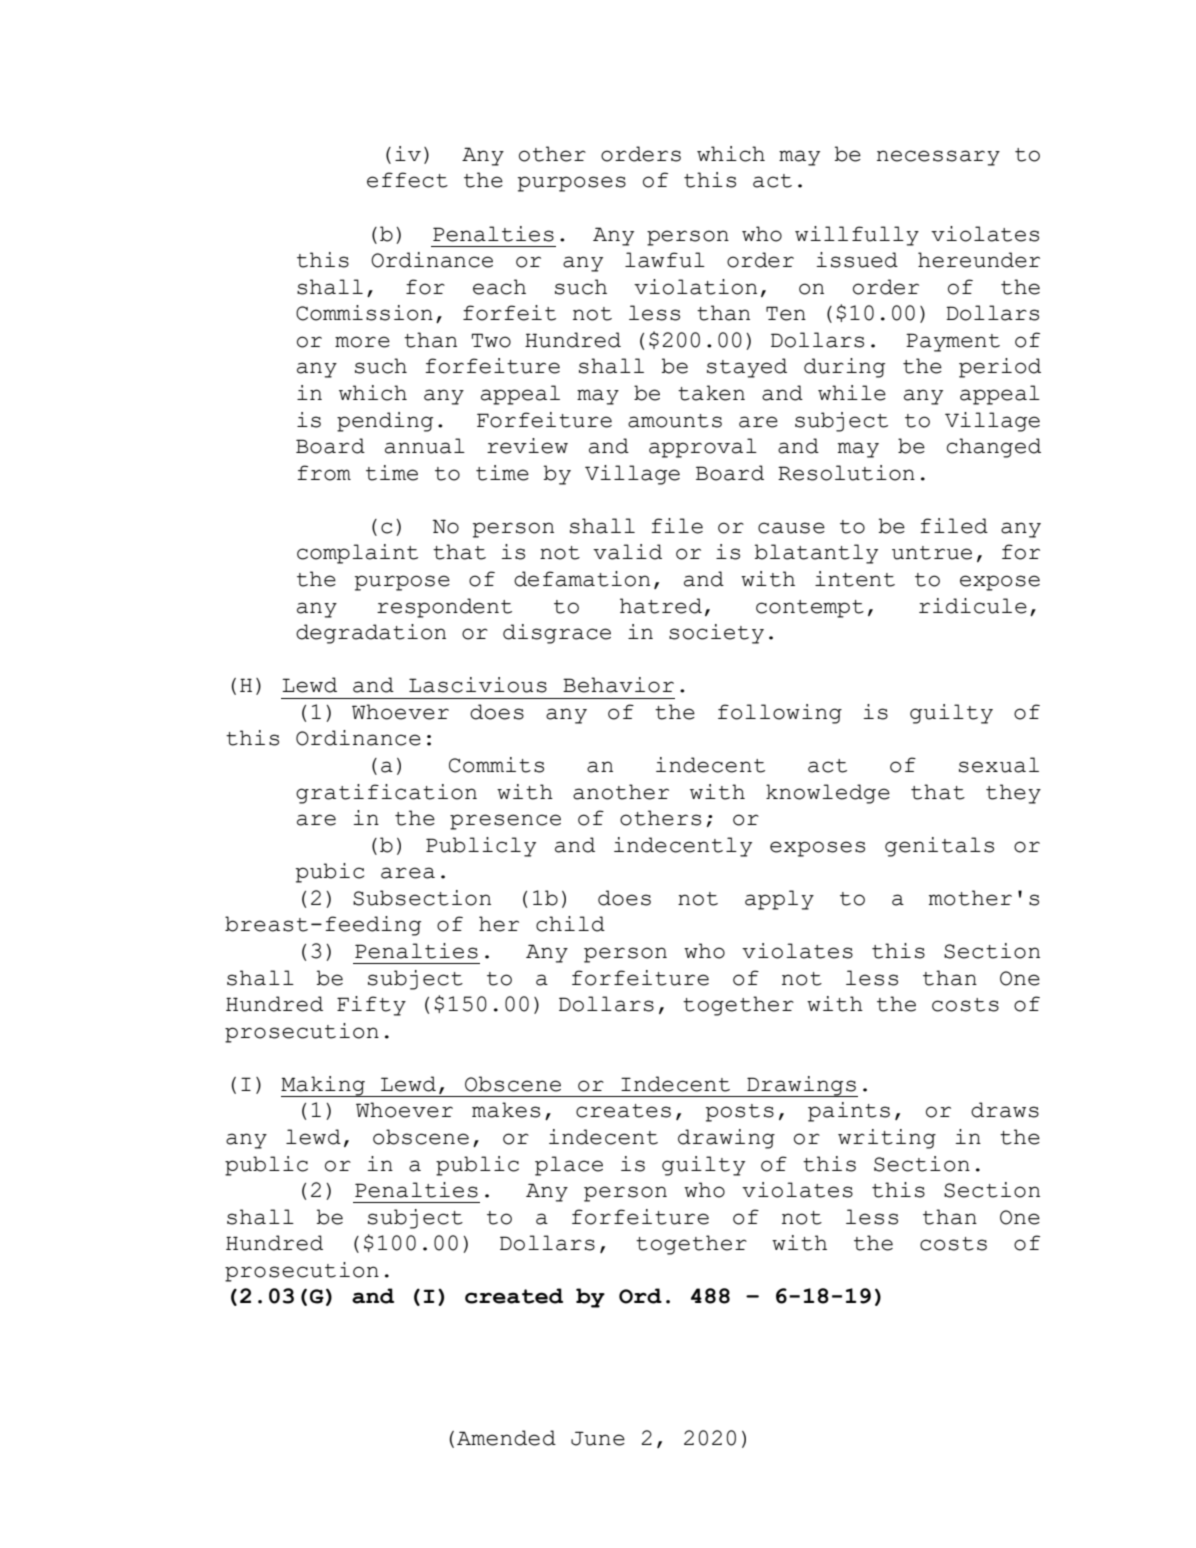  What do you see at coordinates (1005, 1110) in the screenshot?
I see `draws` at bounding box center [1005, 1110].
